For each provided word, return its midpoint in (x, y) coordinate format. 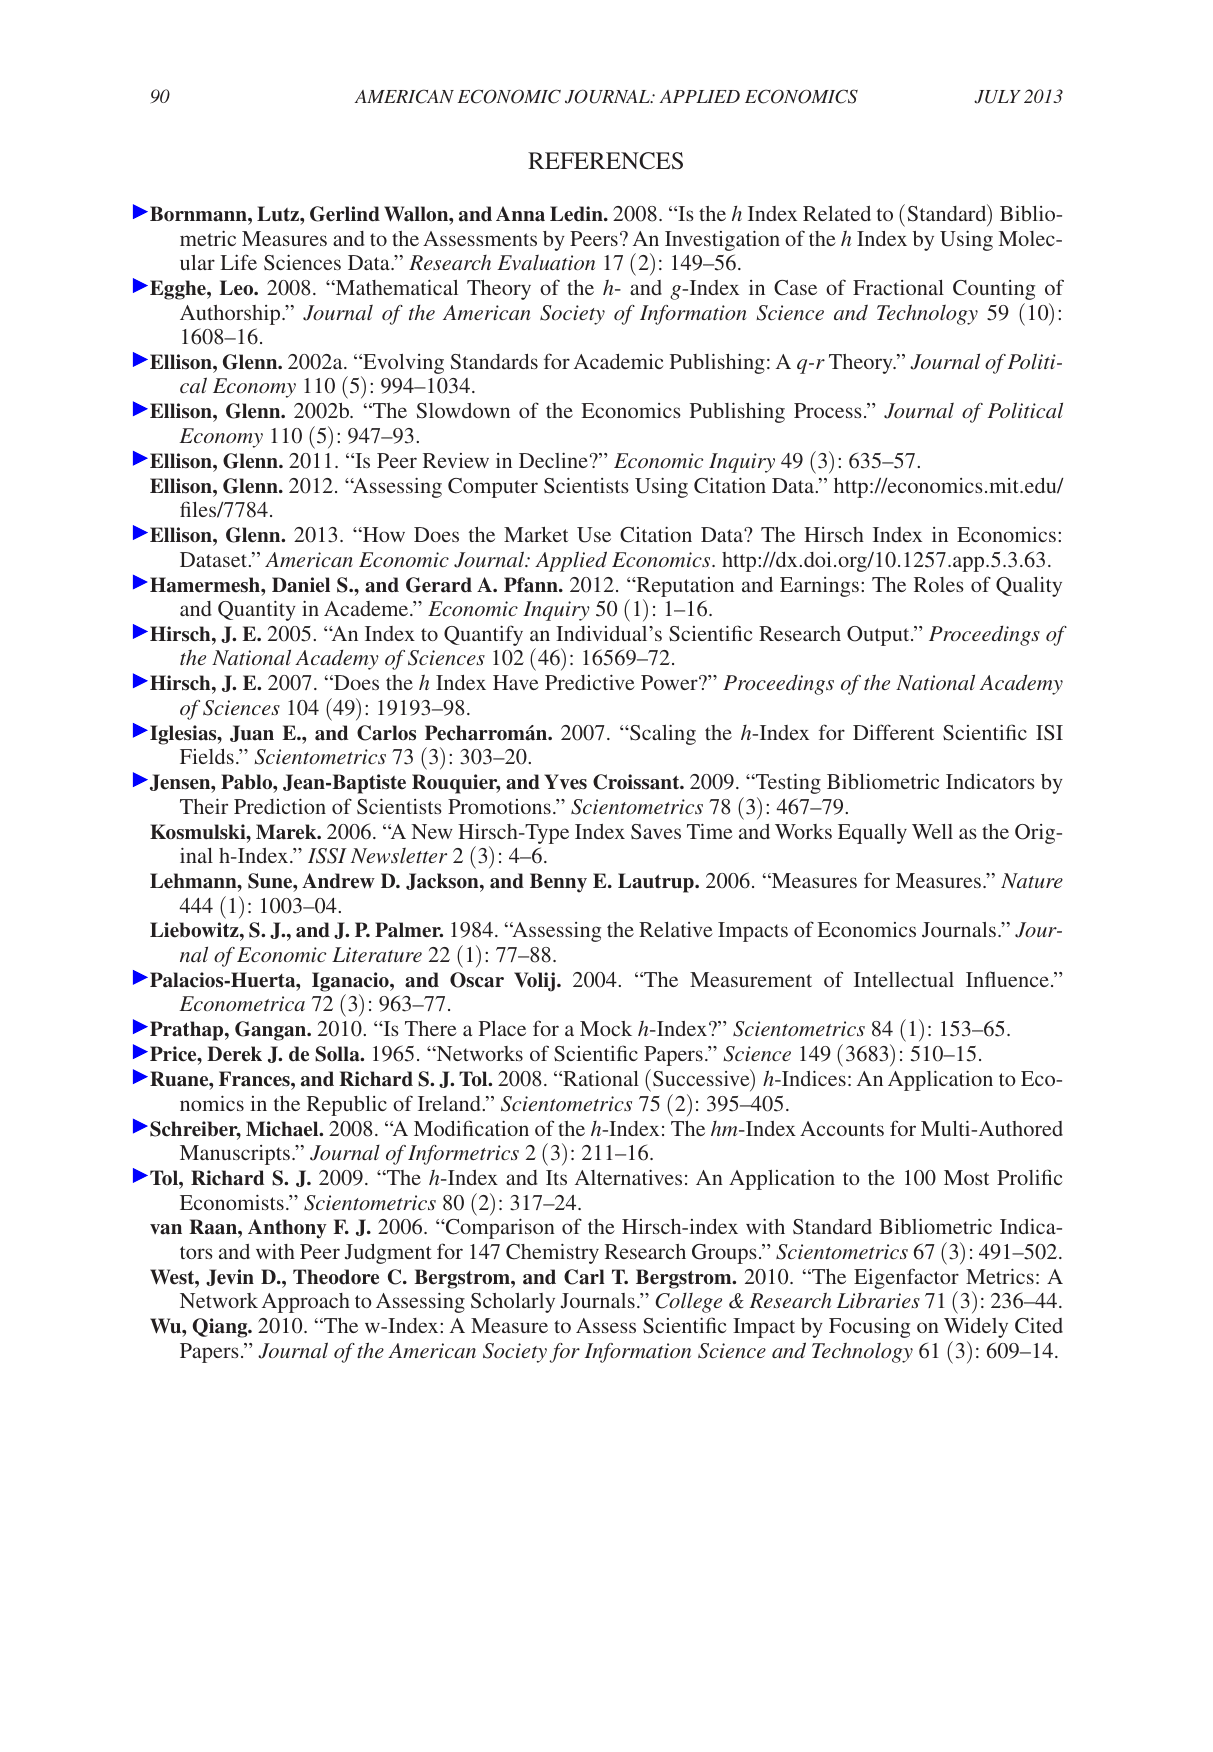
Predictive (590, 682)
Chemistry (552, 1253)
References (605, 161)
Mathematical (395, 287)
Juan (252, 733)
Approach (306, 1303)
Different (893, 732)
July (997, 97)
